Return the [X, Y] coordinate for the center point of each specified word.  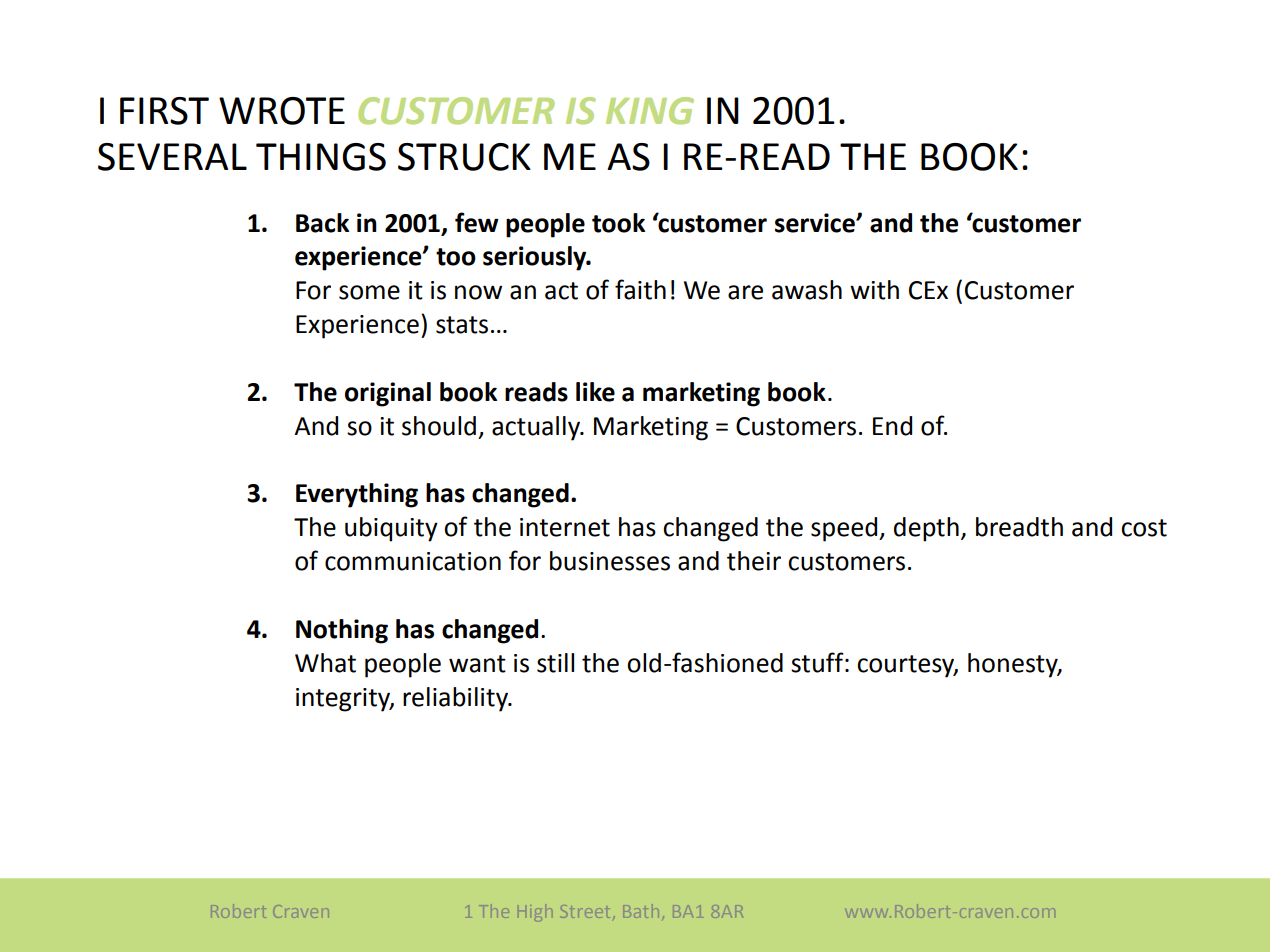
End [892, 426]
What [325, 663]
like [595, 392]
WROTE [282, 111]
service [816, 223]
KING [650, 111]
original [388, 394]
